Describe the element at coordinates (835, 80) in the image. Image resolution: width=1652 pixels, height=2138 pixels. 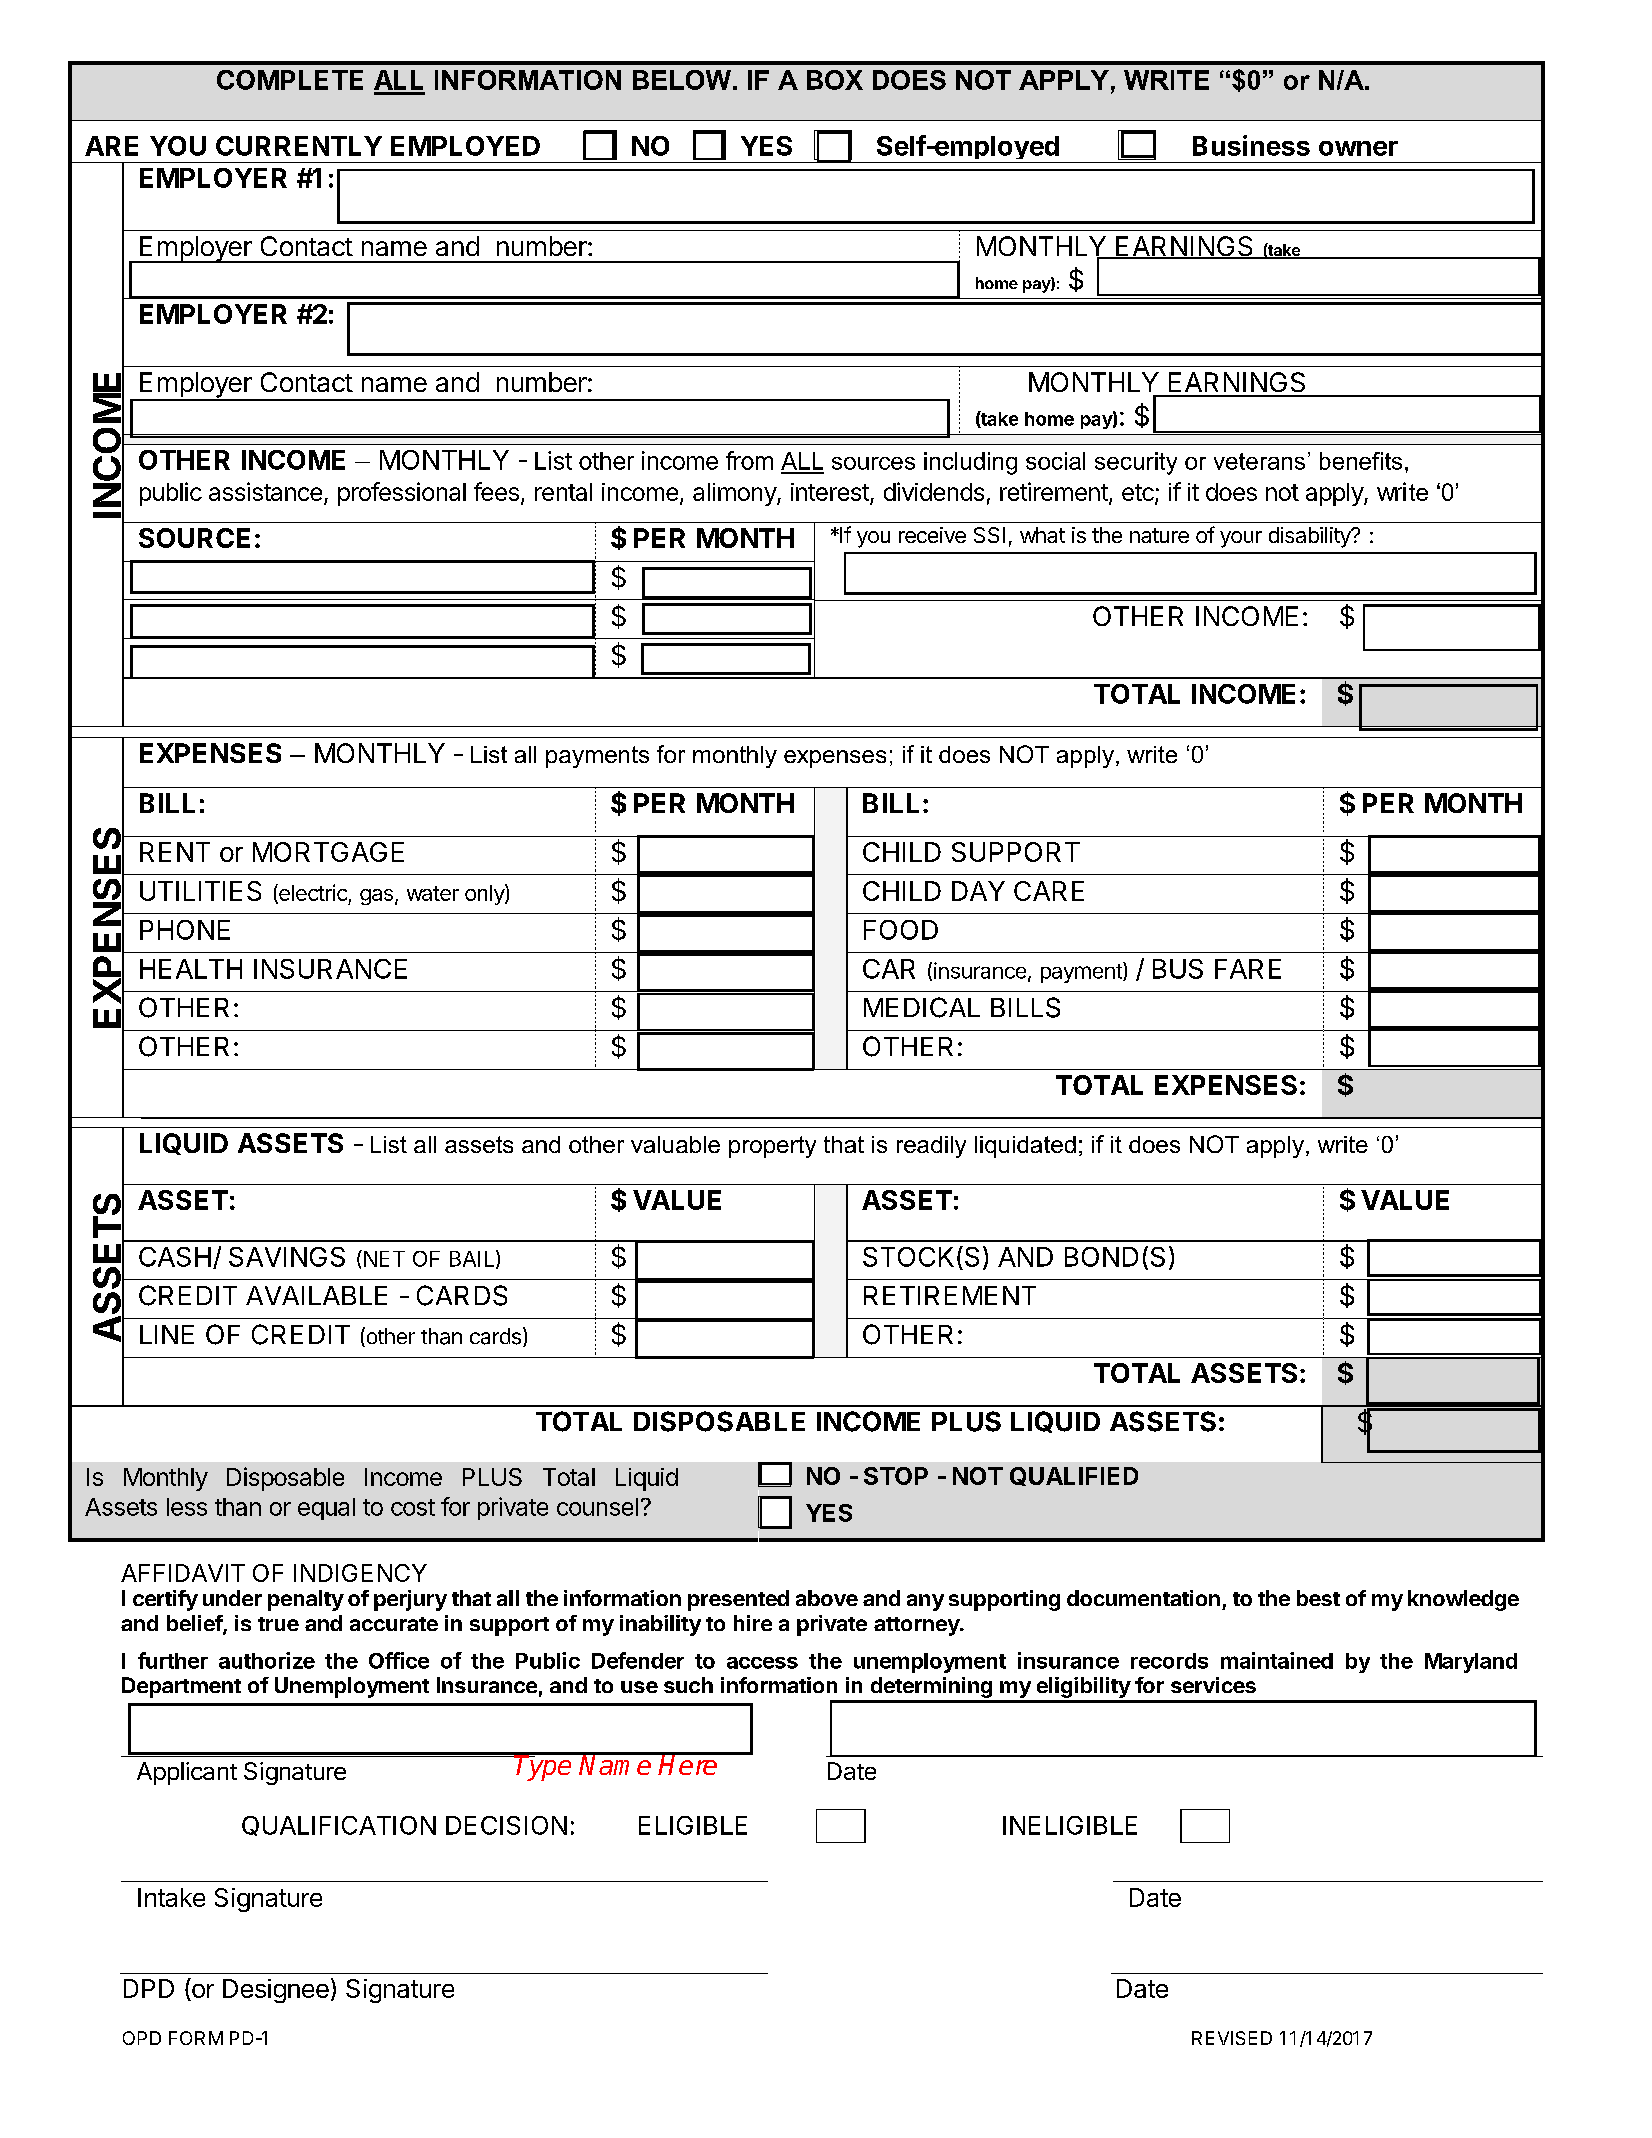
I see `BOX` at that location.
